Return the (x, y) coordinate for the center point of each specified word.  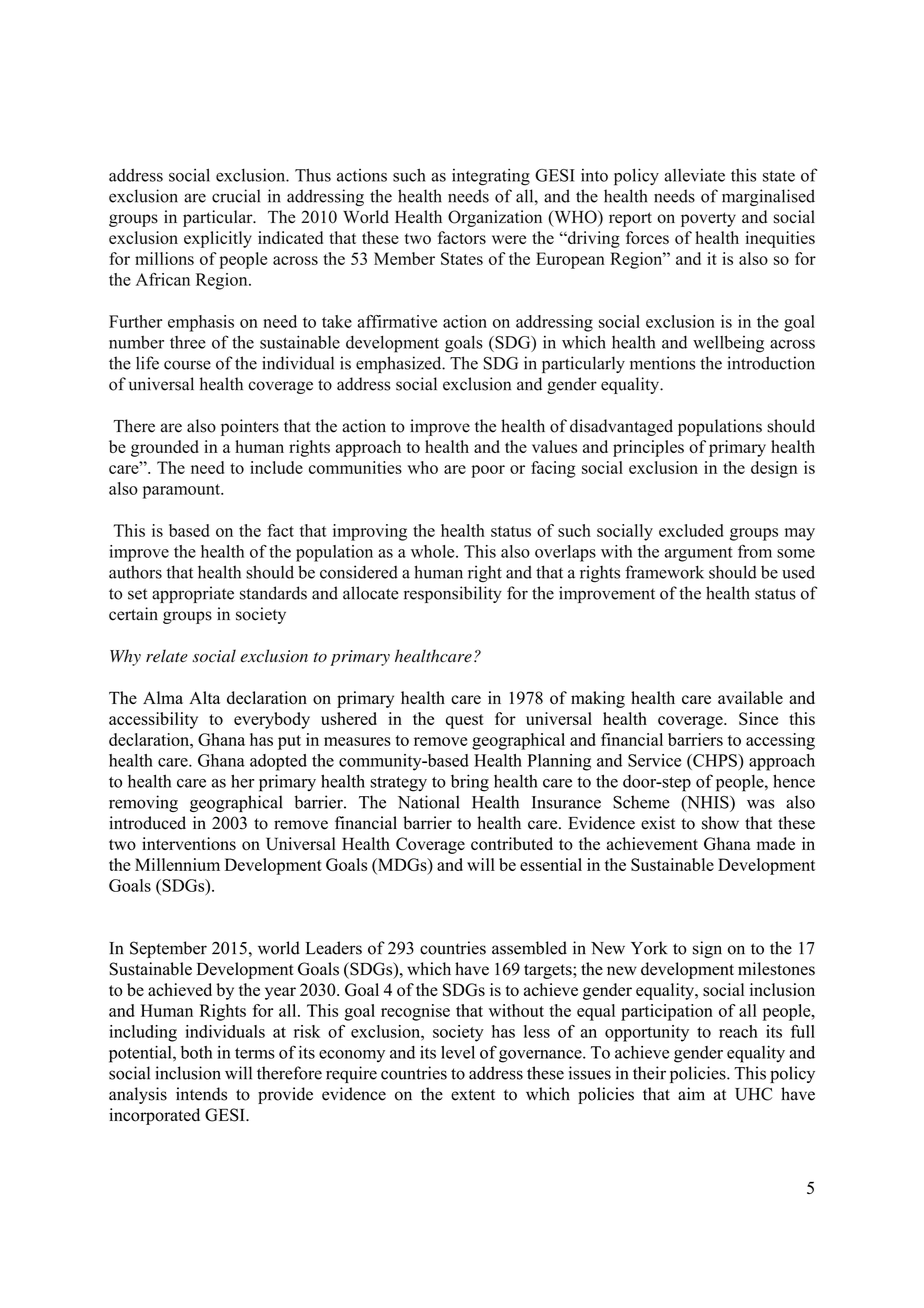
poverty (708, 219)
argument (699, 554)
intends (201, 1094)
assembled (529, 948)
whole (434, 551)
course (187, 365)
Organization (495, 218)
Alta (204, 697)
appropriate (193, 594)
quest (465, 721)
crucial (236, 196)
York (649, 948)
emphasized (400, 364)
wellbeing (728, 344)
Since (758, 718)
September (168, 949)
